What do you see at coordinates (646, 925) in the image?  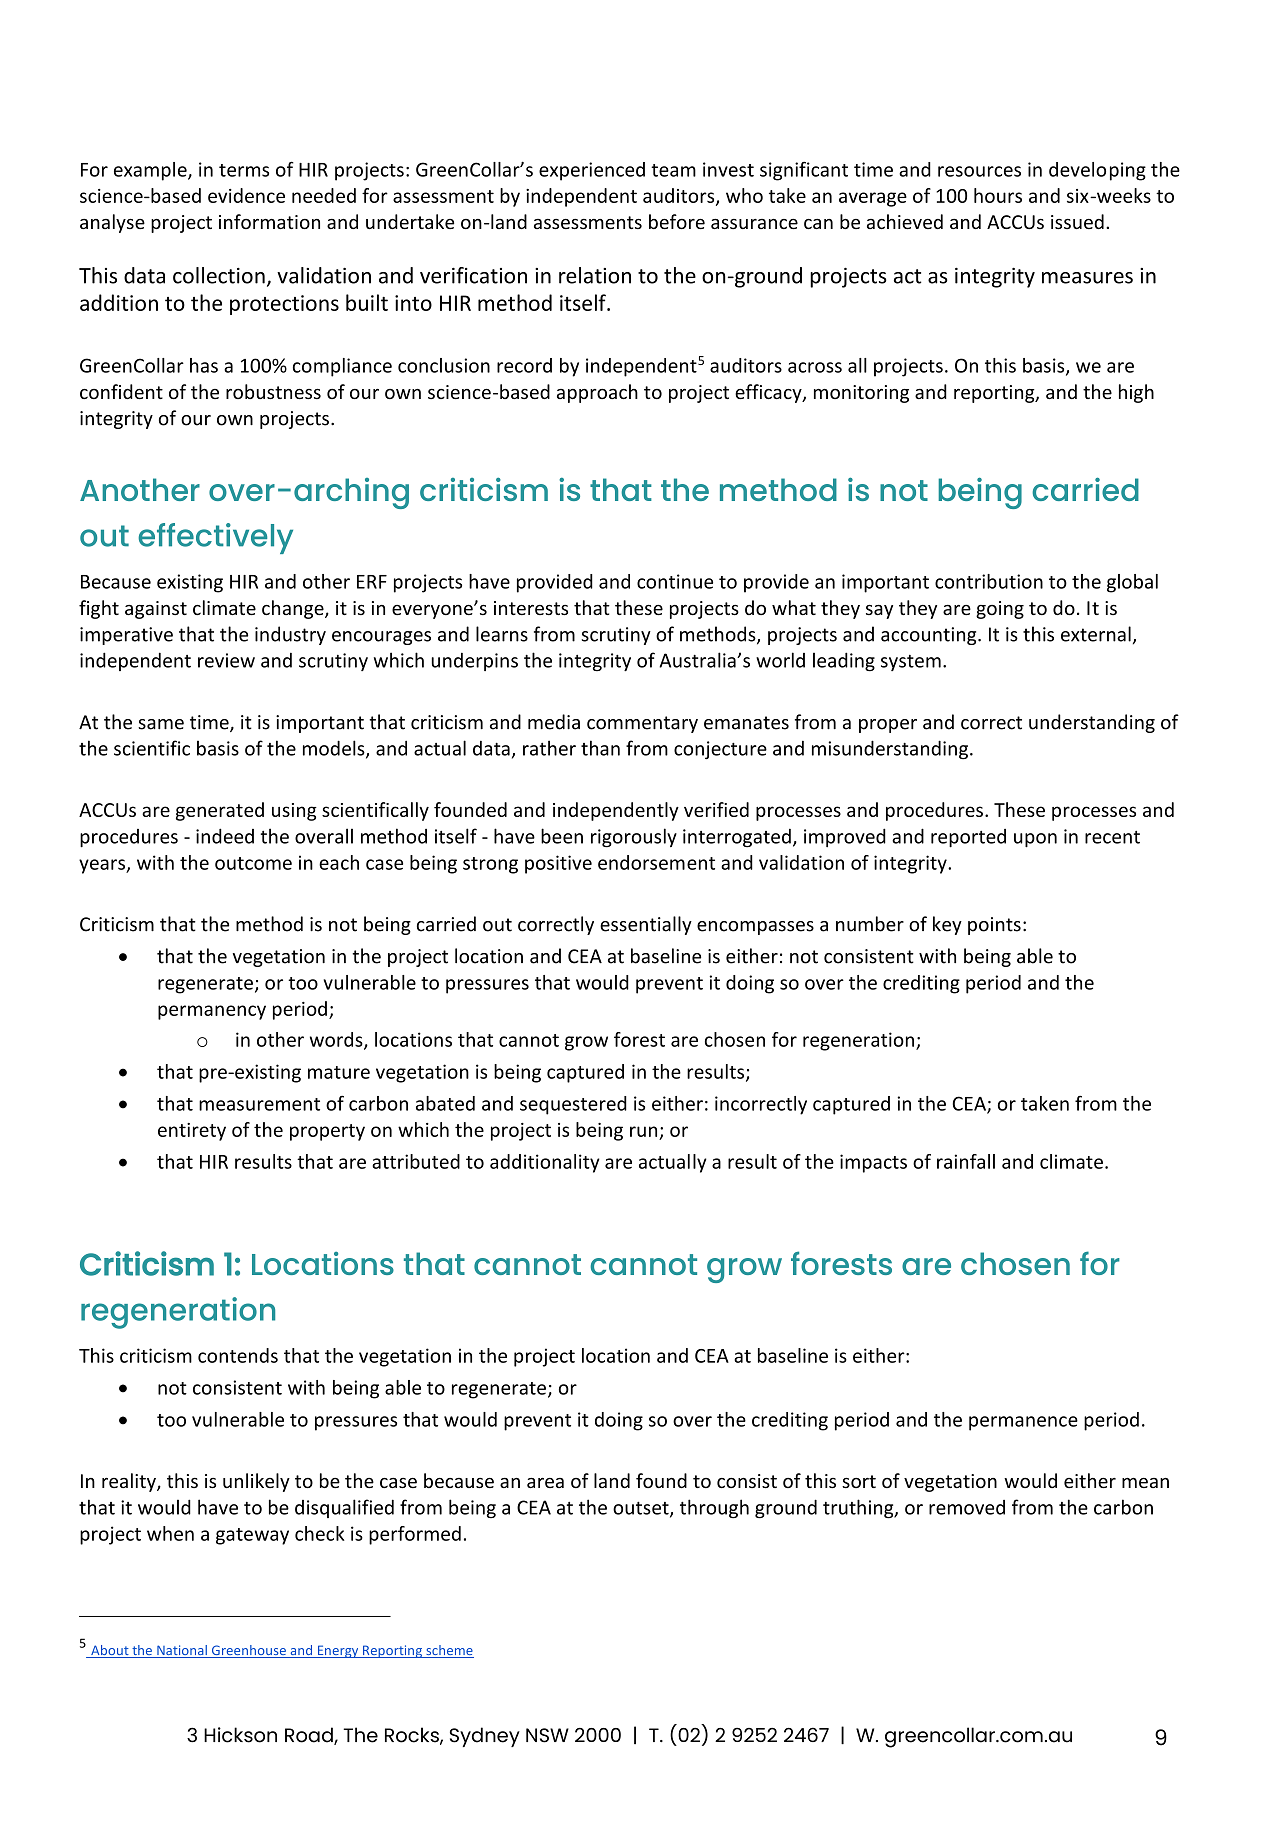 I see `essentially` at bounding box center [646, 925].
